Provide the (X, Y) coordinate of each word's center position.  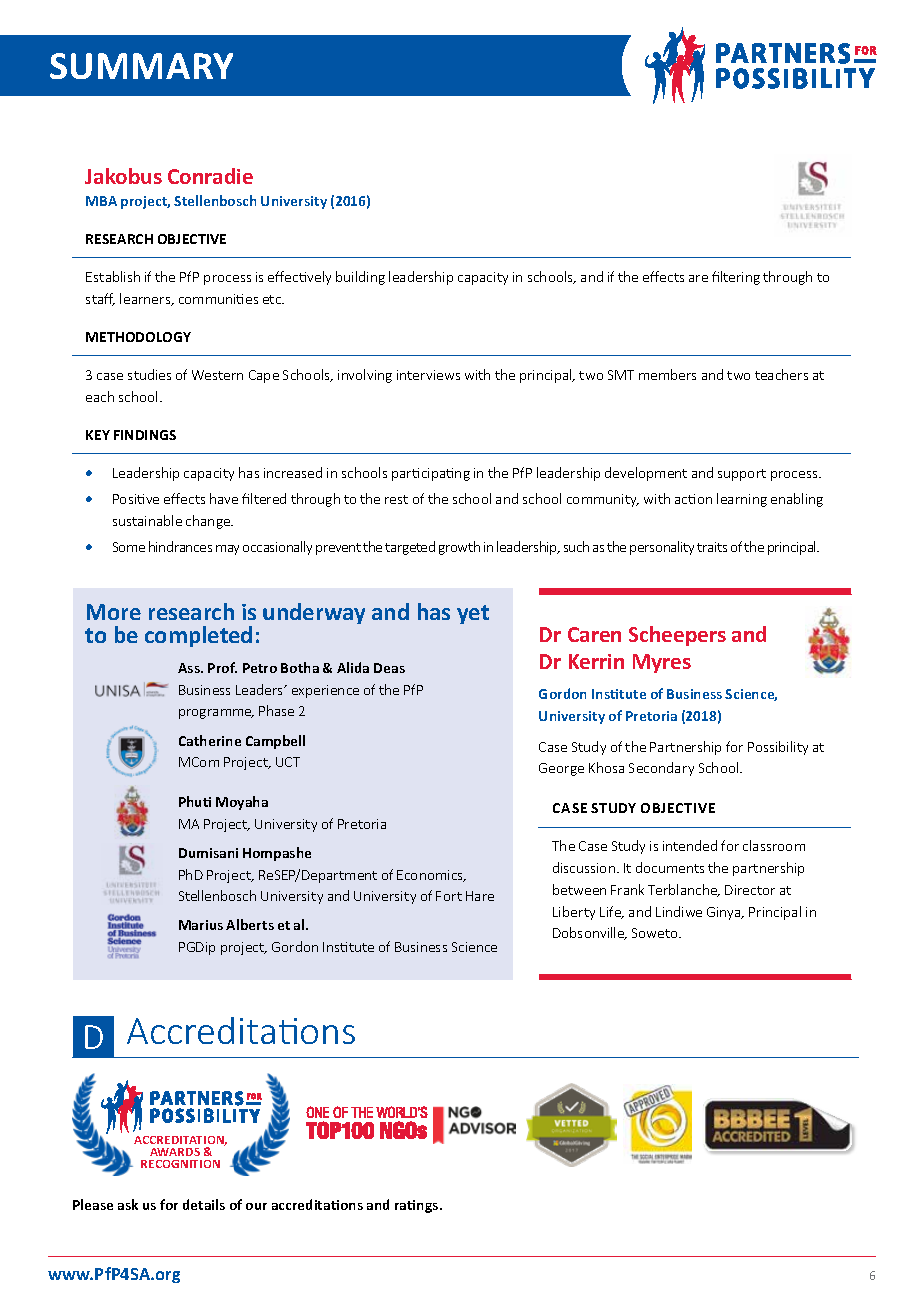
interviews (428, 375)
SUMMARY (141, 66)
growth (459, 548)
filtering (736, 278)
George (561, 769)
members (667, 374)
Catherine (210, 740)
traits (712, 547)
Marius (201, 925)
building (360, 278)
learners (146, 299)
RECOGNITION (180, 1164)
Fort (449, 896)
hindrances (180, 546)
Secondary (661, 769)
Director (750, 890)
